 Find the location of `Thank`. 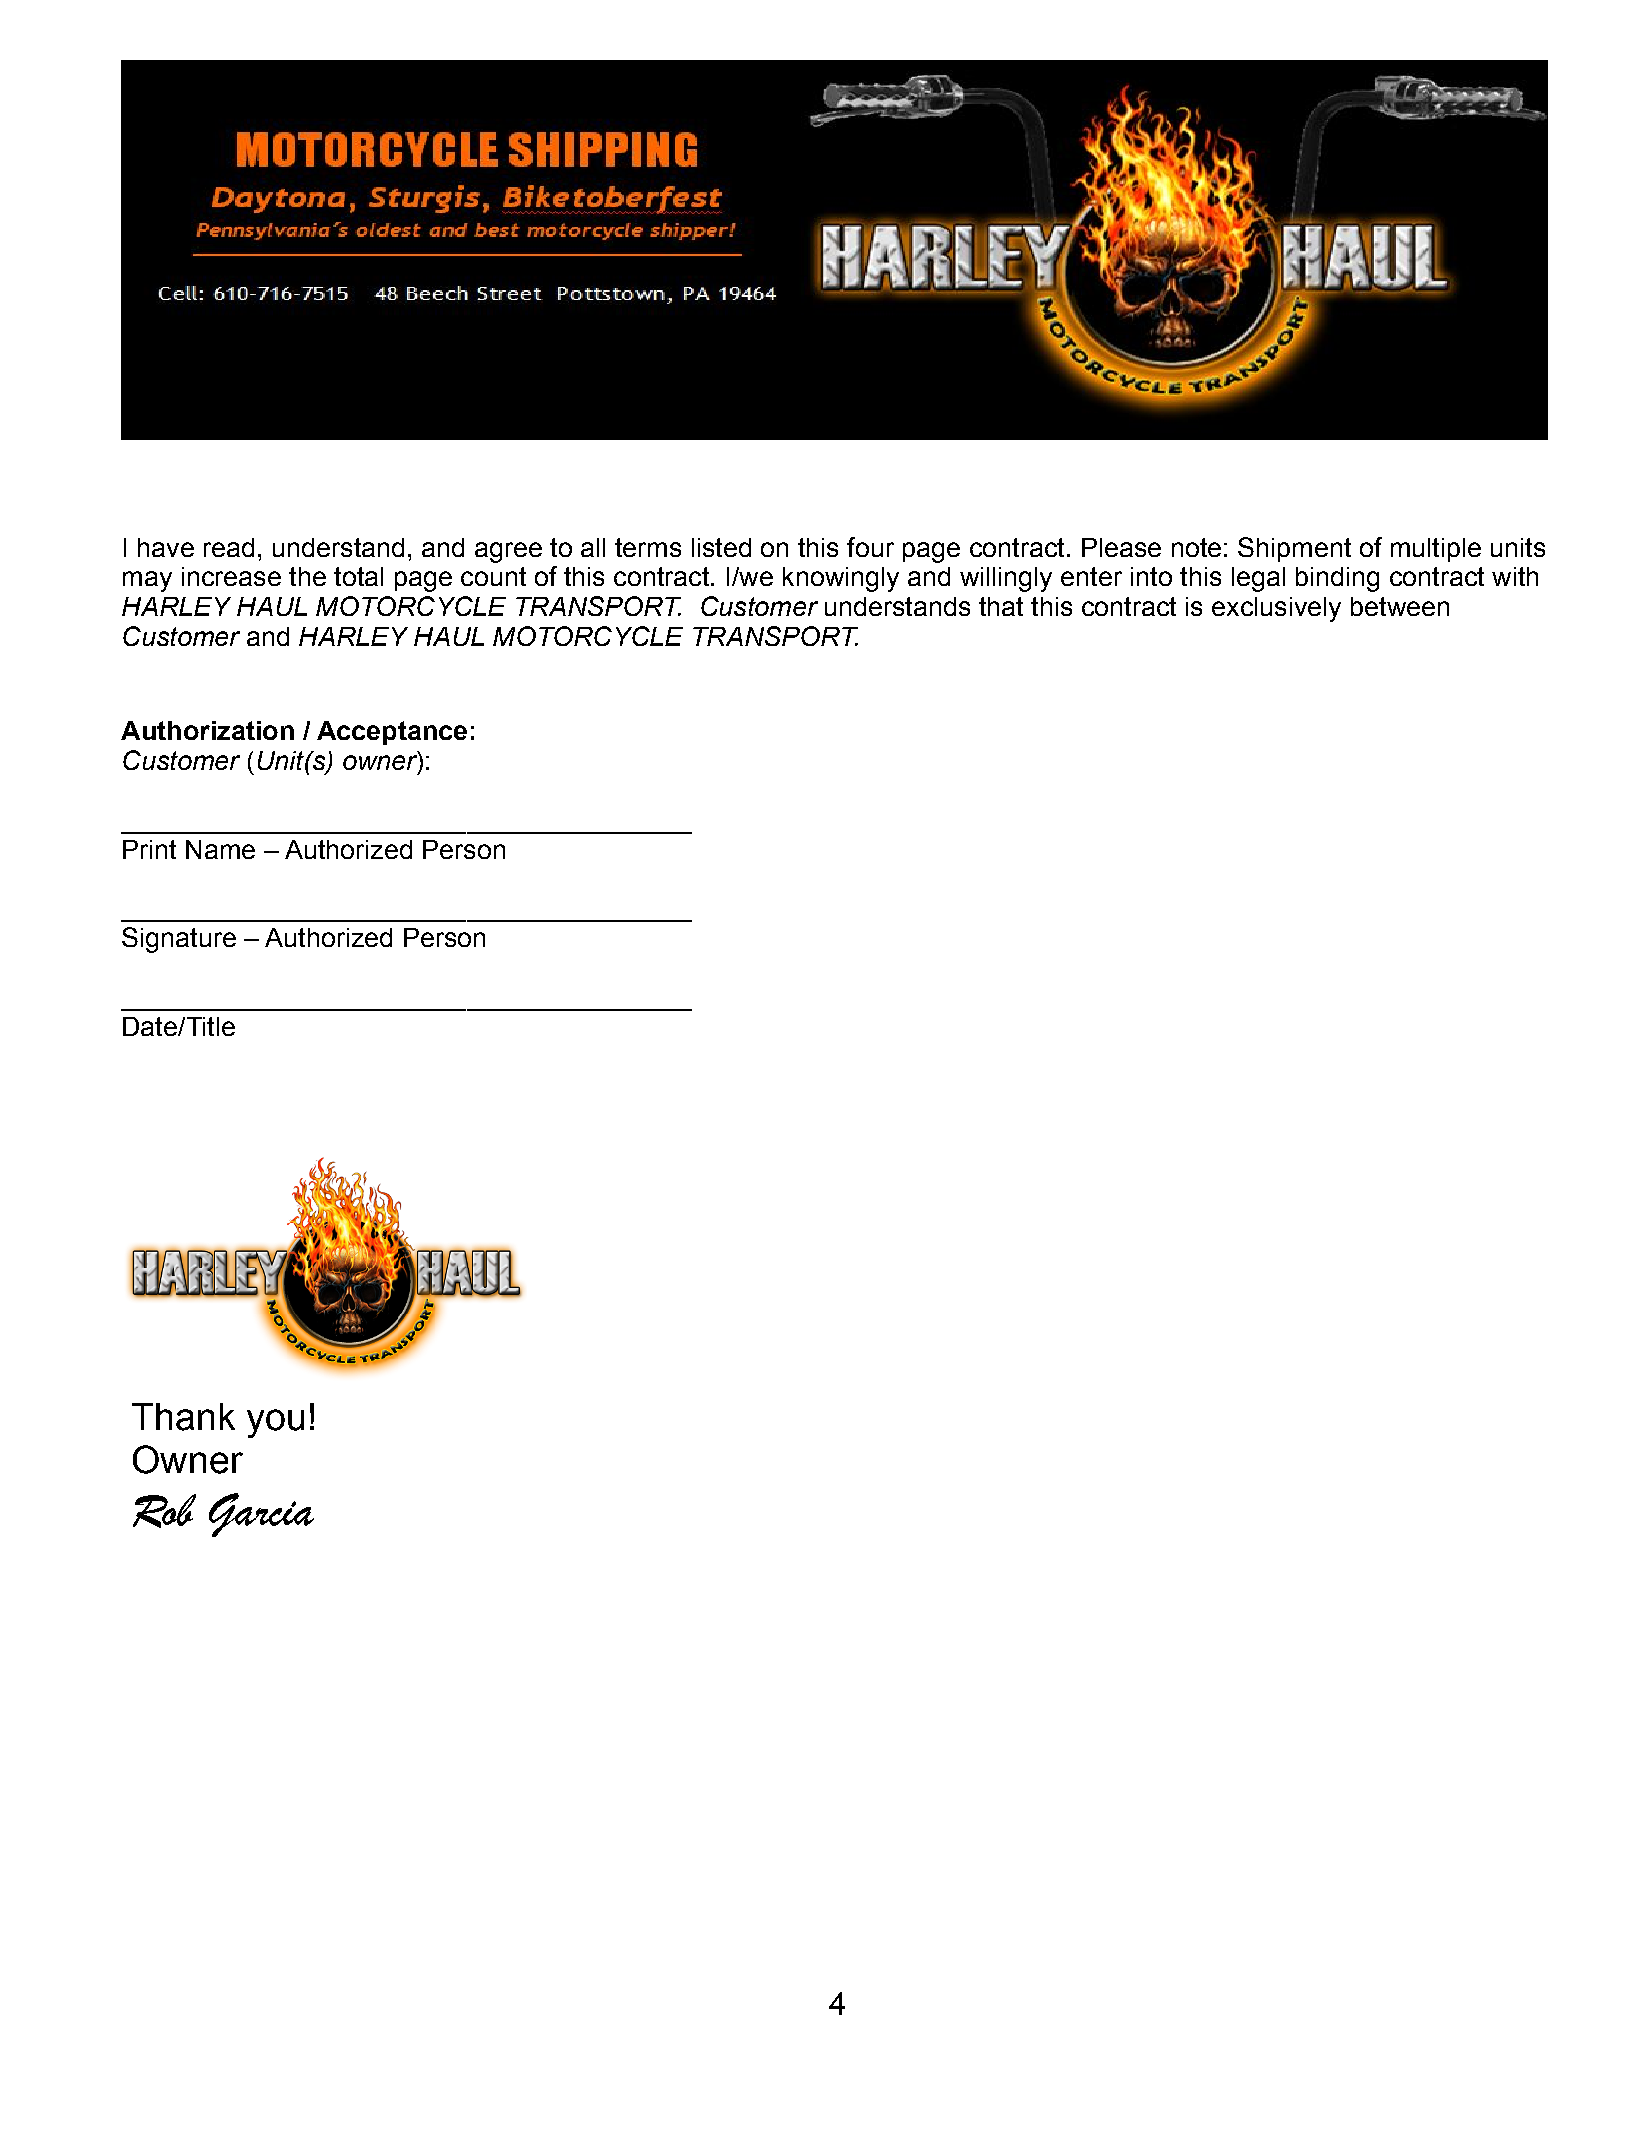

Thank is located at coordinates (183, 1417).
